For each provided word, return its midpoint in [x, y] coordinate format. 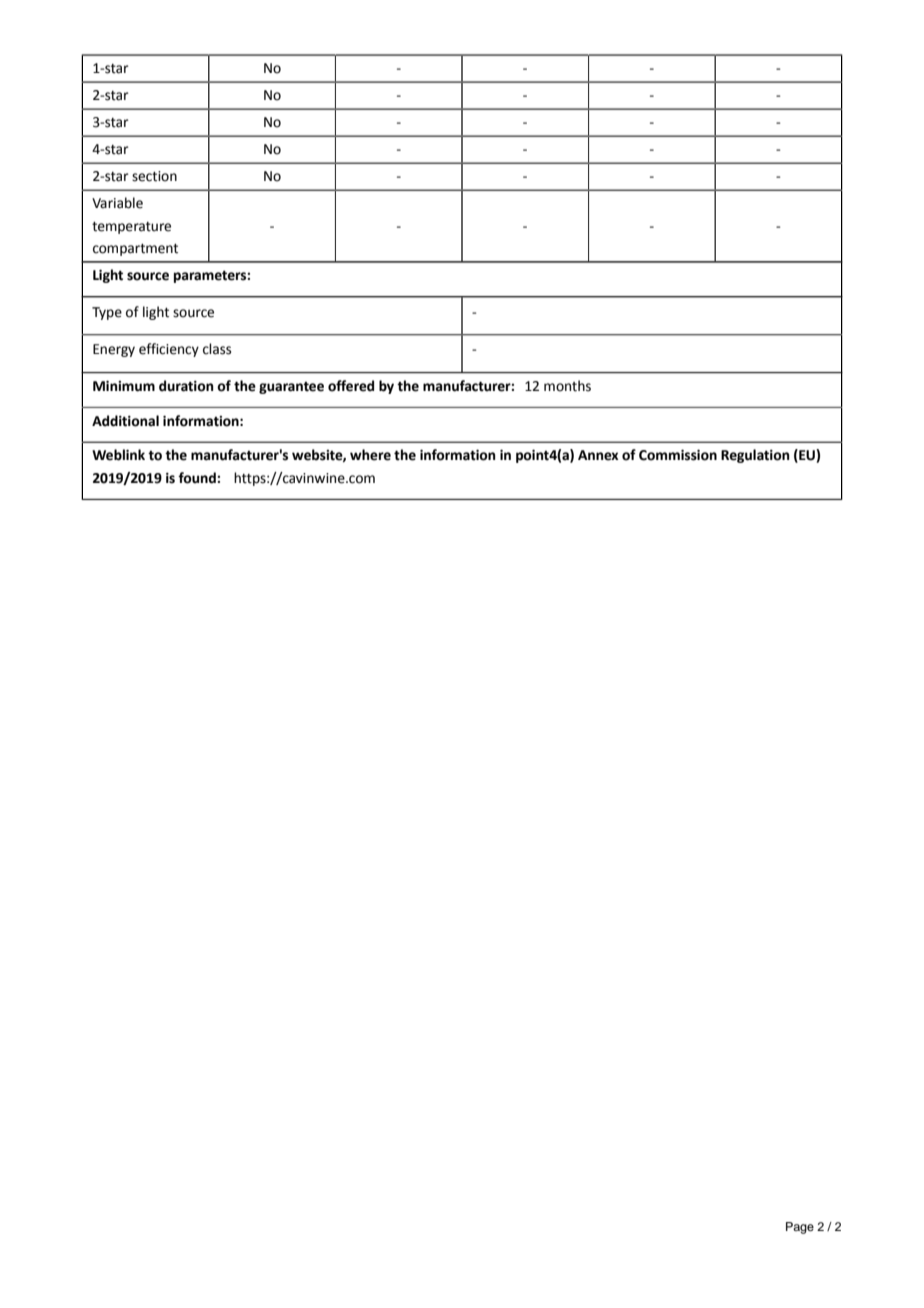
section [154, 176]
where [370, 455]
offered [351, 386]
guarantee [291, 388]
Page [800, 1228]
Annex [598, 455]
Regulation [755, 456]
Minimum [124, 386]
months [567, 386]
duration [186, 386]
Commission [678, 455]
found [198, 478]
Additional [125, 421]
